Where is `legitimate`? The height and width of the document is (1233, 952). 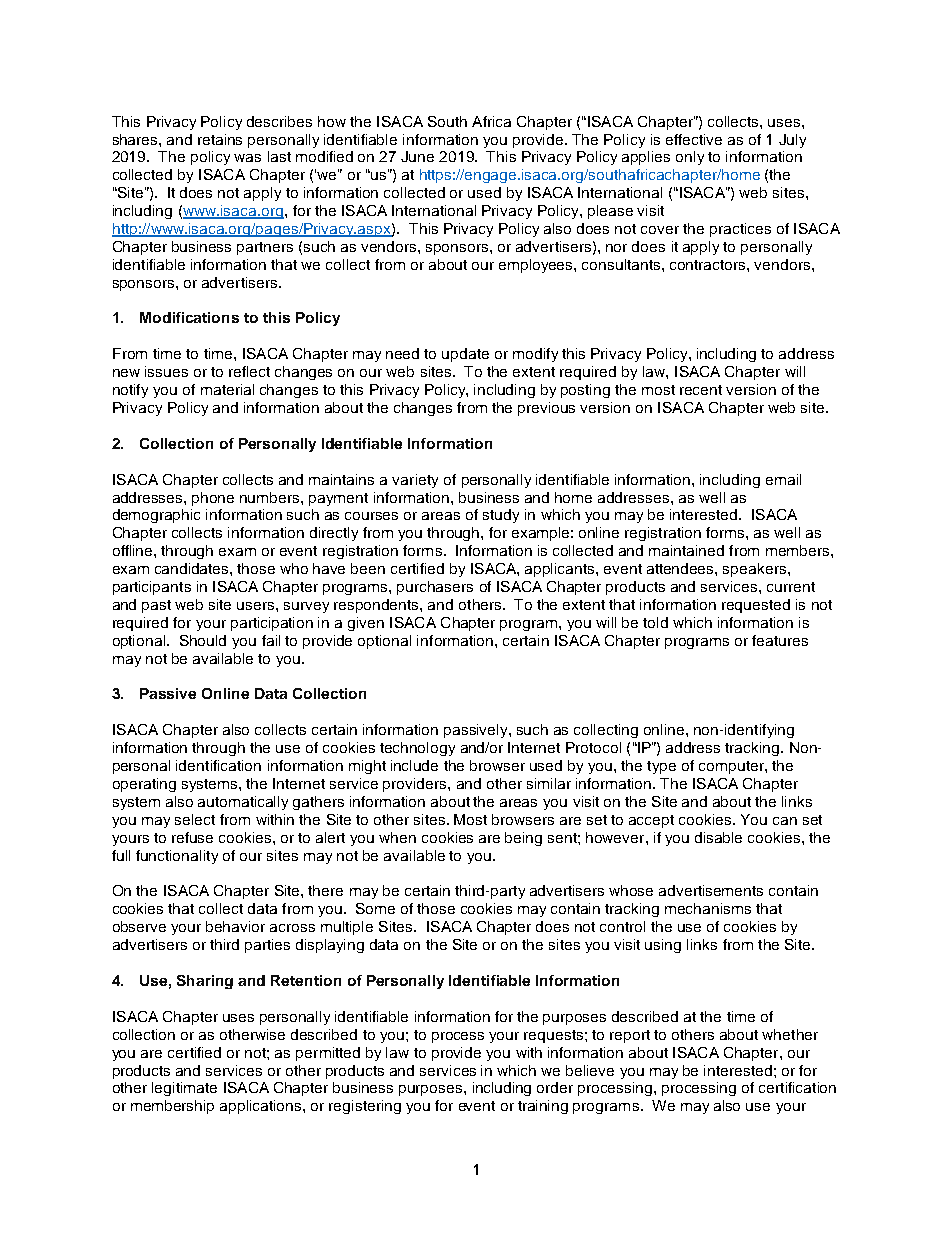 legitimate is located at coordinates (184, 1089).
